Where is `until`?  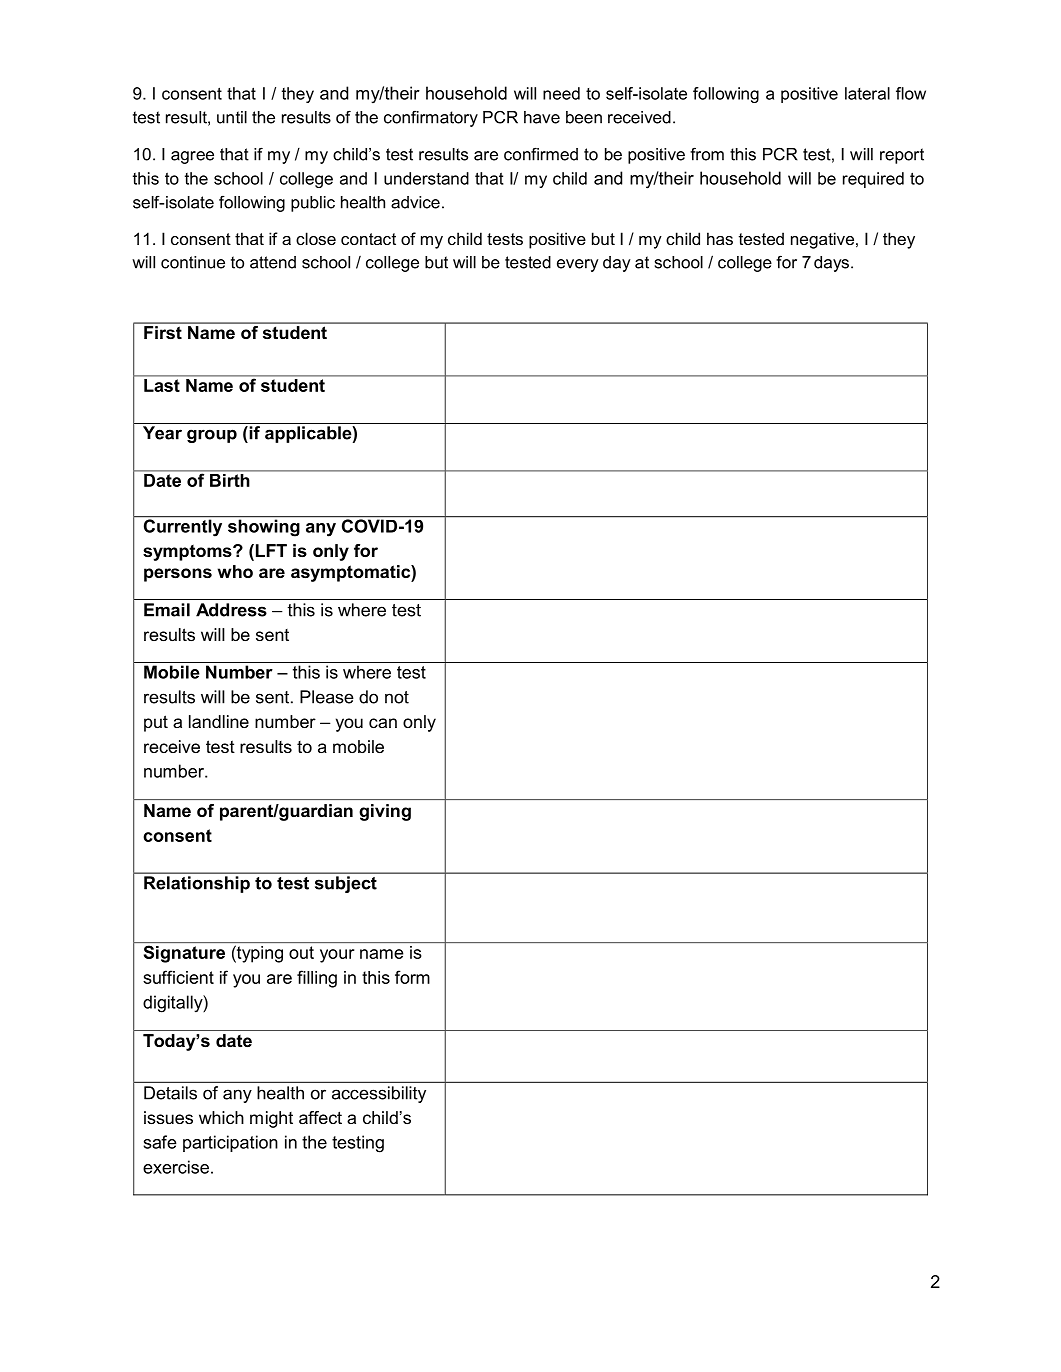 until is located at coordinates (232, 117).
